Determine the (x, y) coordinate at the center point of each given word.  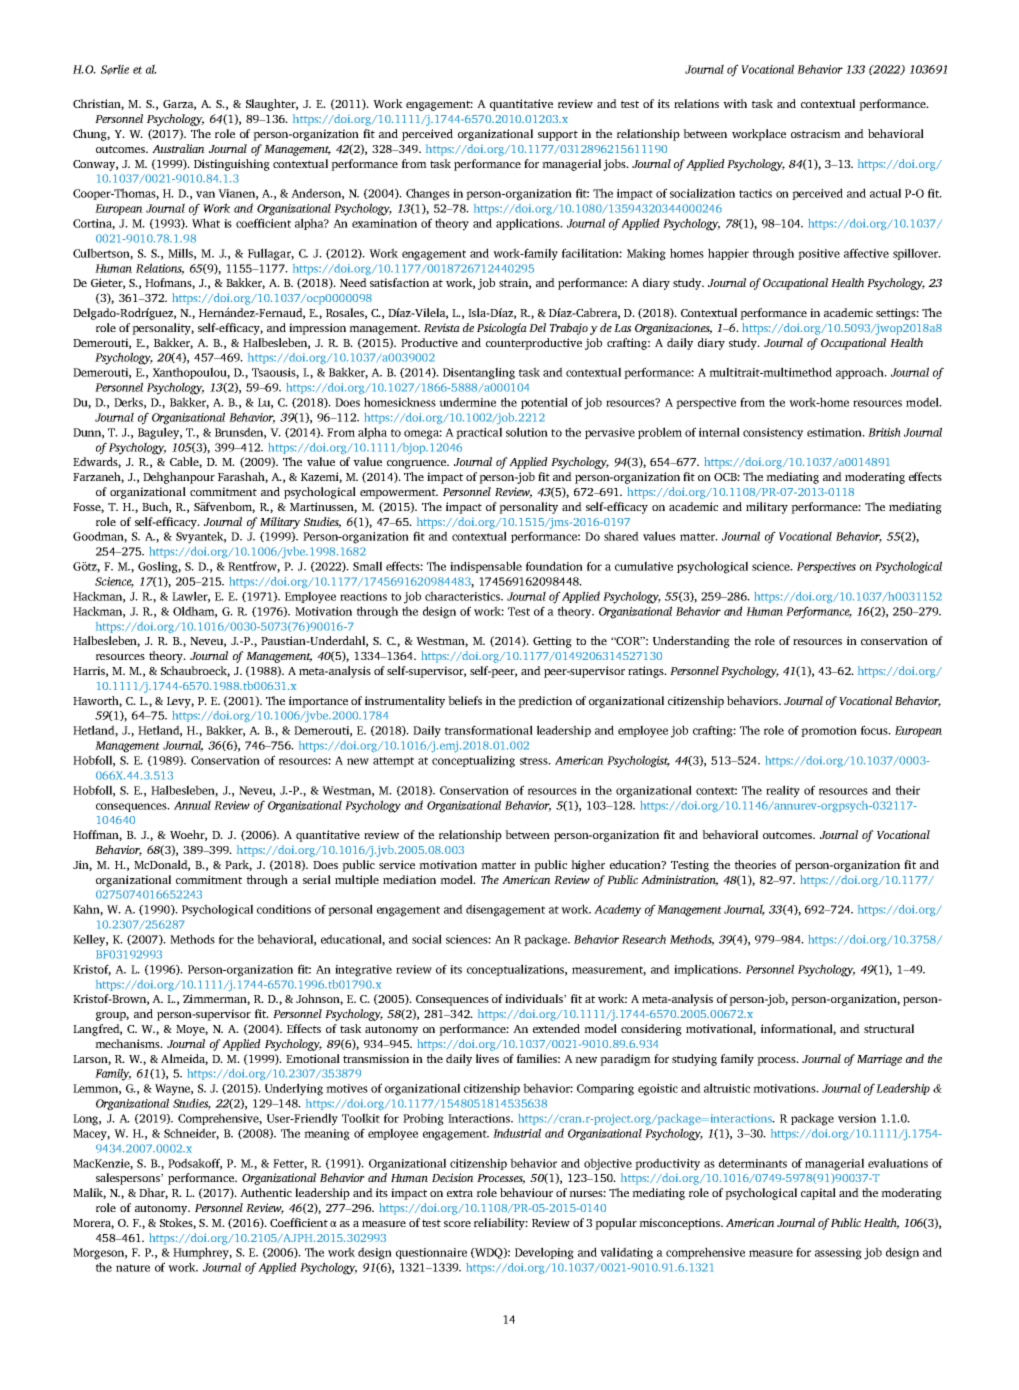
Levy (180, 702)
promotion (829, 731)
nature (133, 1268)
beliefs (465, 700)
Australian (178, 148)
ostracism (816, 133)
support (558, 135)
